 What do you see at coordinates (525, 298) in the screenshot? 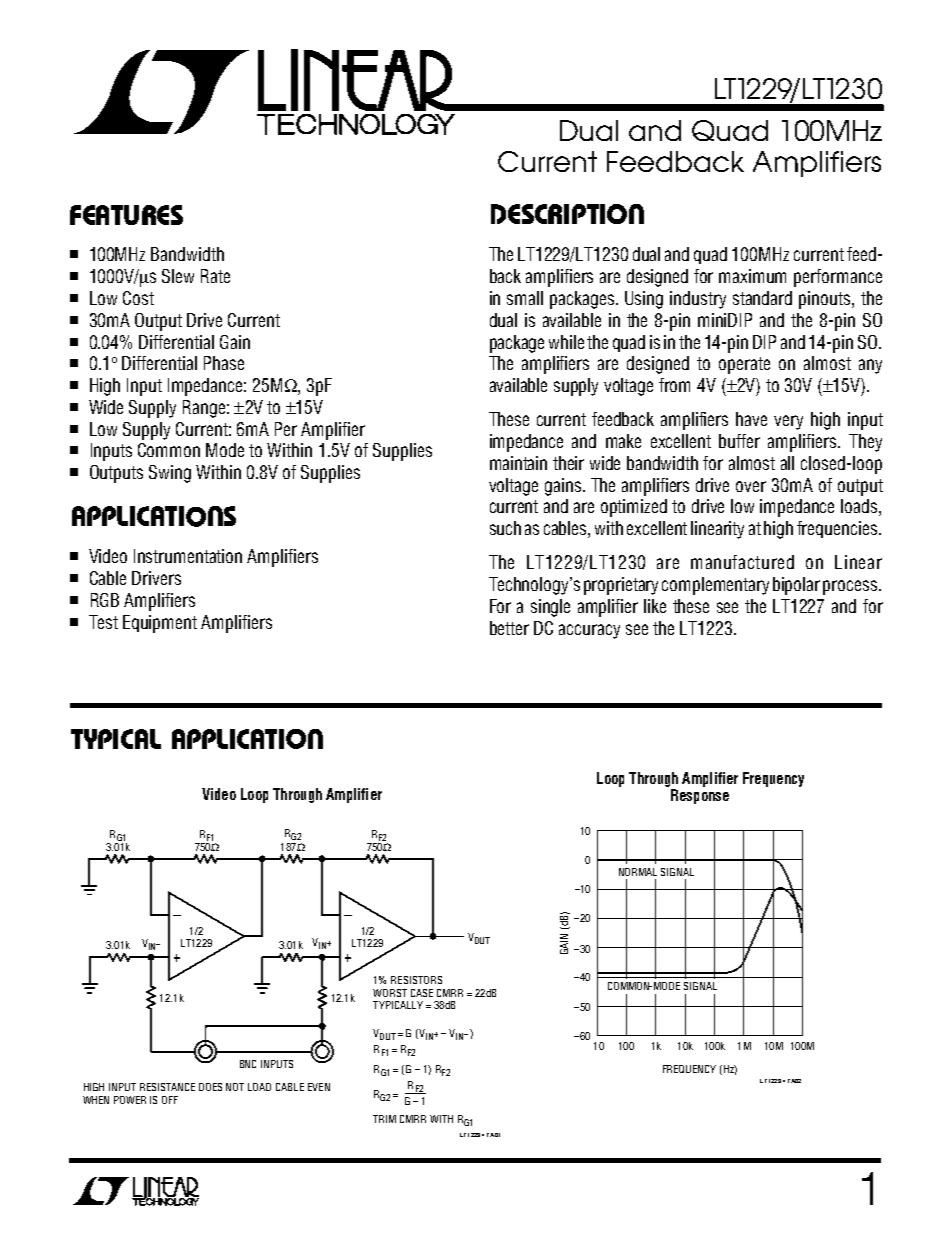
I see `small` at bounding box center [525, 298].
